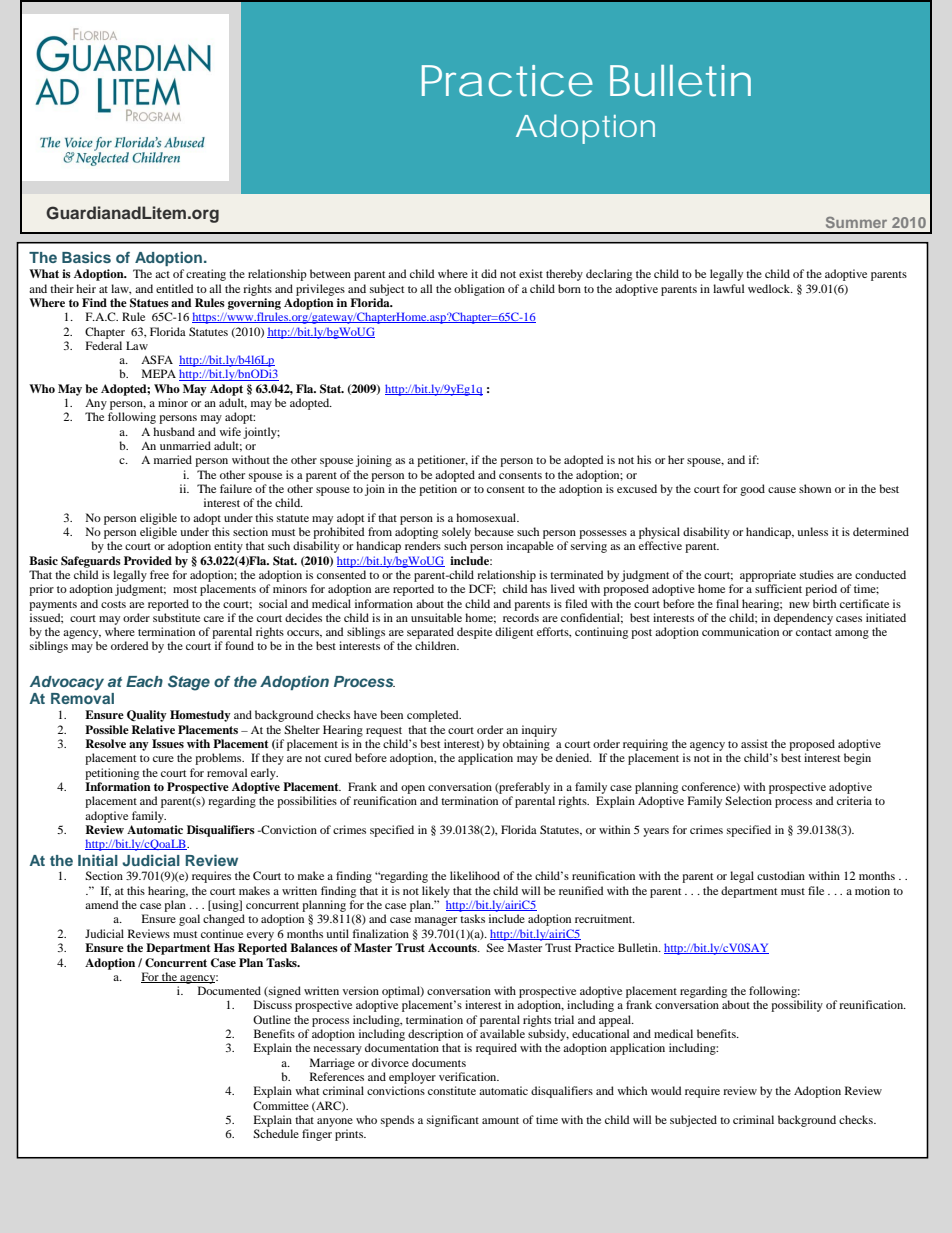 The image size is (952, 1233). I want to click on wedlock, so click(770, 288).
